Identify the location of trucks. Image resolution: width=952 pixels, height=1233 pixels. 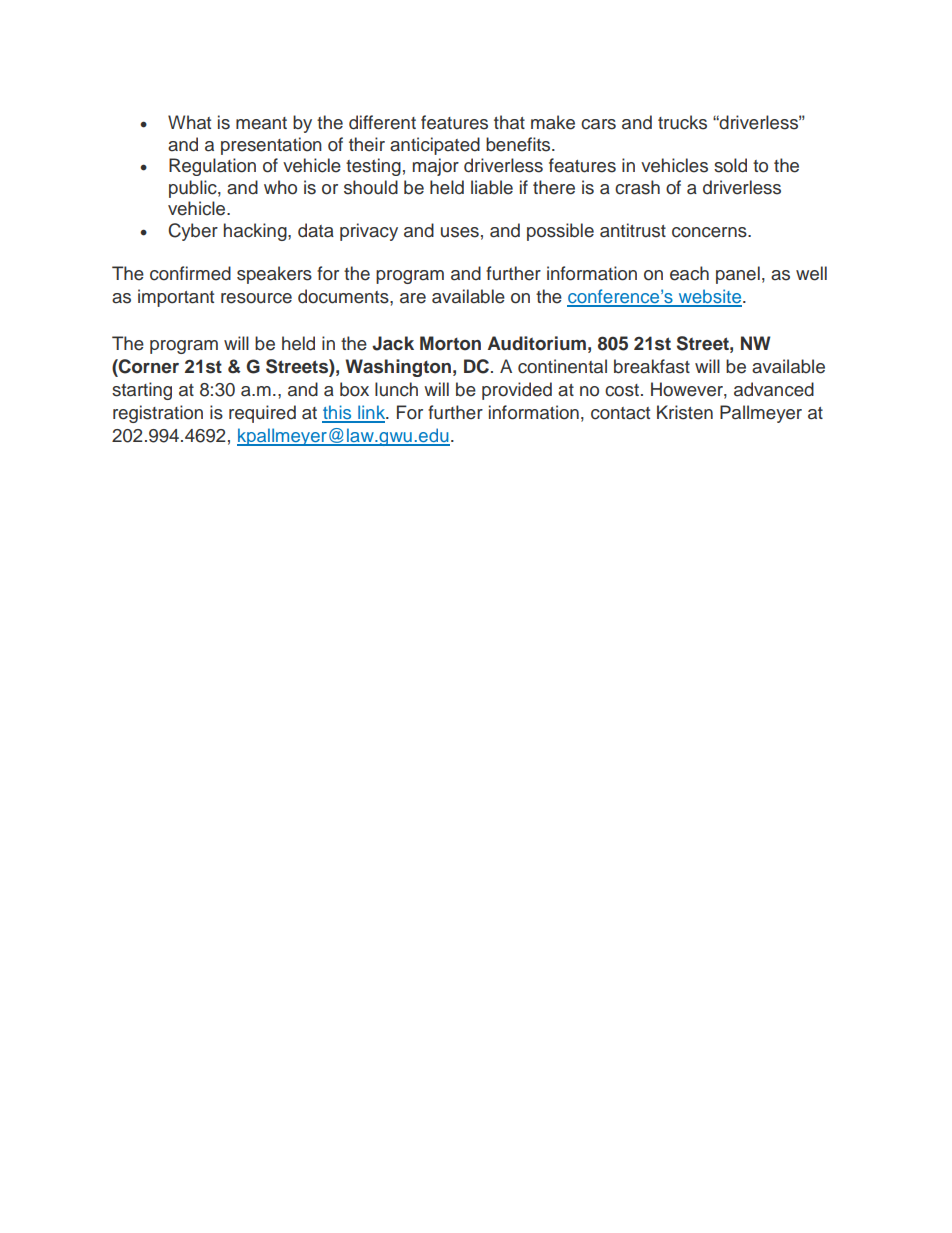
(682, 122).
